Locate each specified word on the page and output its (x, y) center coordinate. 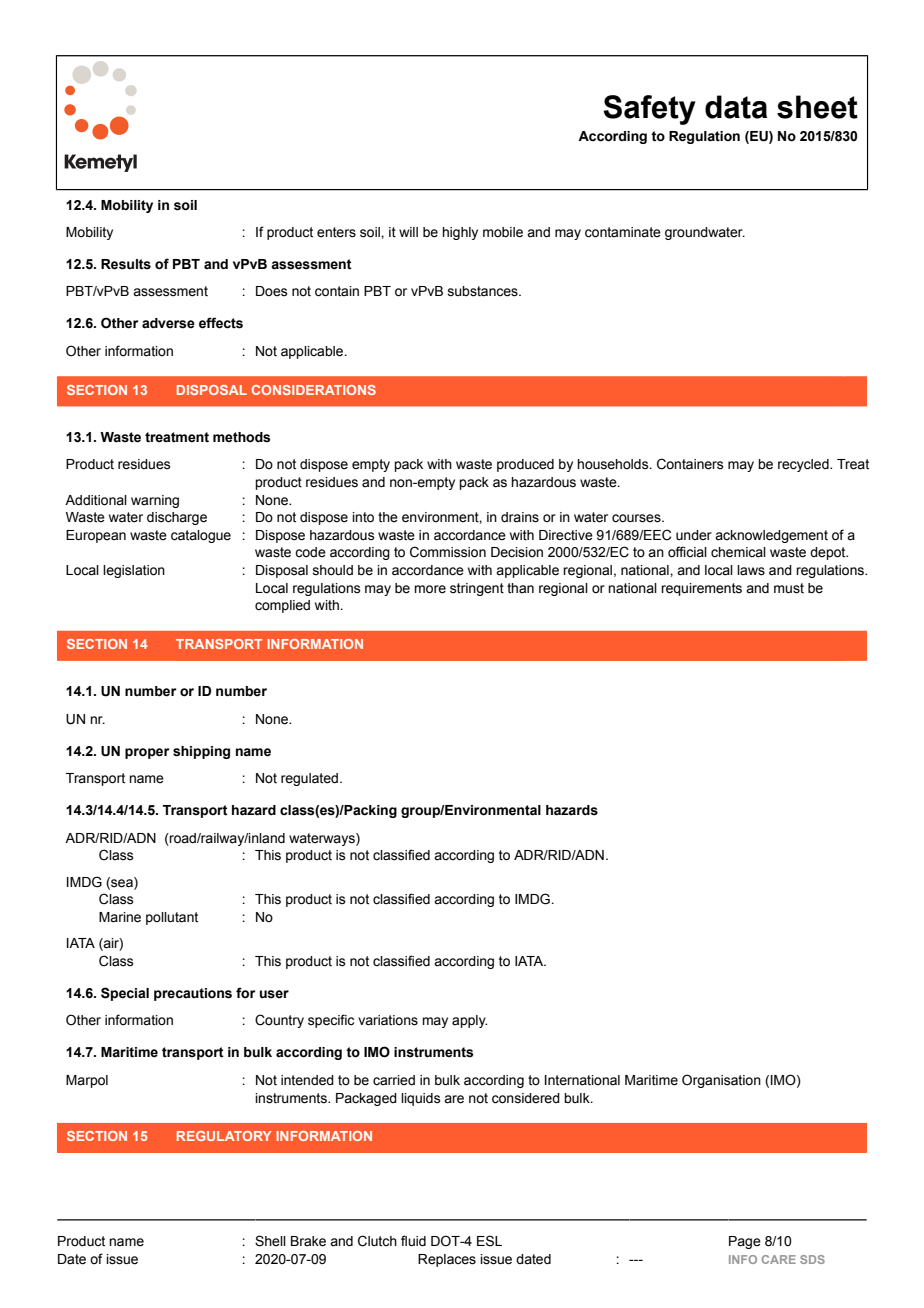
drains (520, 517)
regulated (309, 779)
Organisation (721, 1081)
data (736, 107)
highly (460, 233)
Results (126, 264)
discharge (177, 518)
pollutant (172, 918)
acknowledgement (771, 536)
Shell (270, 1241)
